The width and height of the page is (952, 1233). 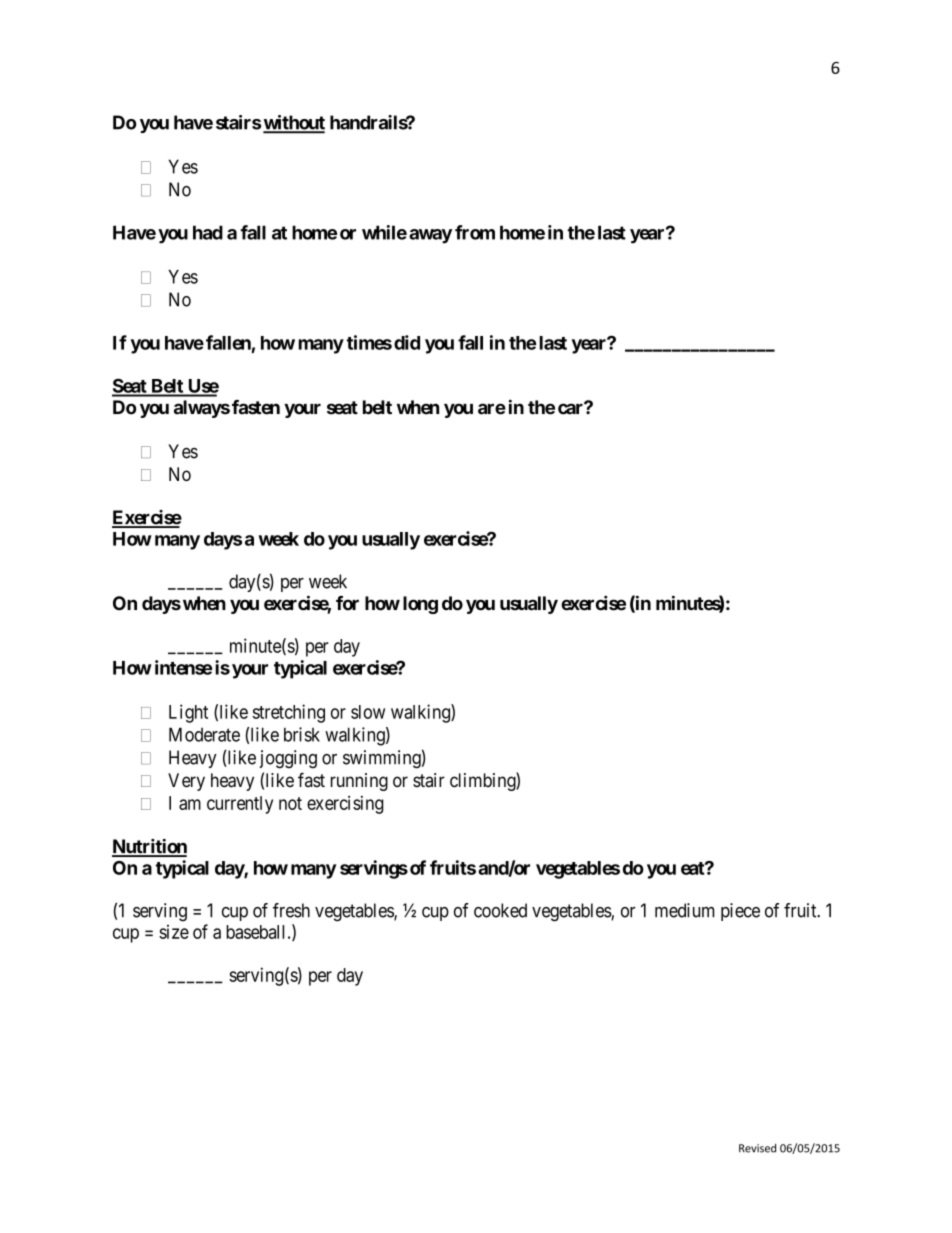 What do you see at coordinates (345, 805) in the page?
I see `exercising` at bounding box center [345, 805].
